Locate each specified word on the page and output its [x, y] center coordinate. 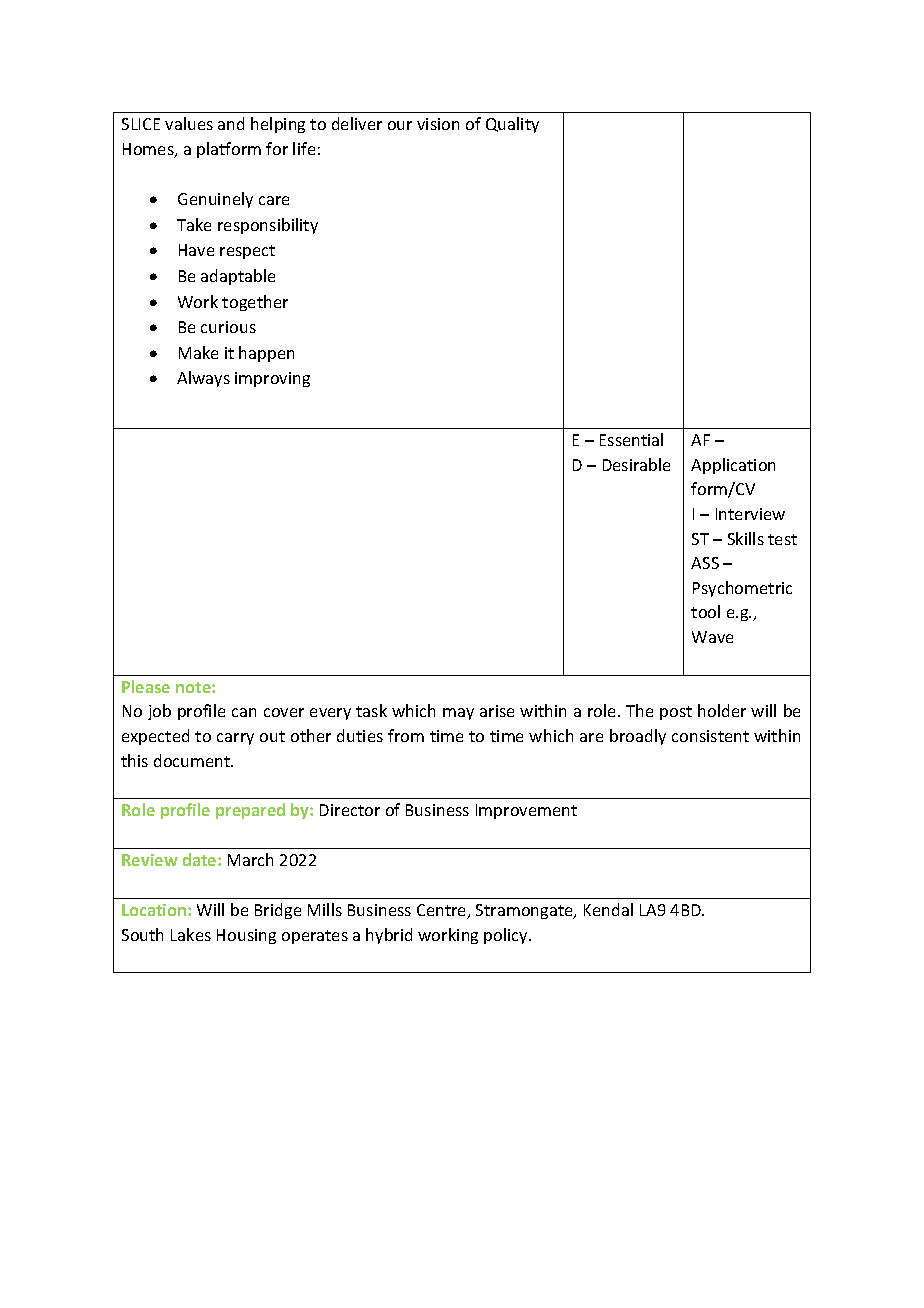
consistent [710, 736]
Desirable [636, 464]
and [231, 123]
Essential [631, 439]
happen [266, 354]
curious [228, 327]
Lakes [191, 934]
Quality [512, 125]
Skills [746, 538]
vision [438, 124]
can [244, 712]
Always [203, 379]
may [458, 714]
